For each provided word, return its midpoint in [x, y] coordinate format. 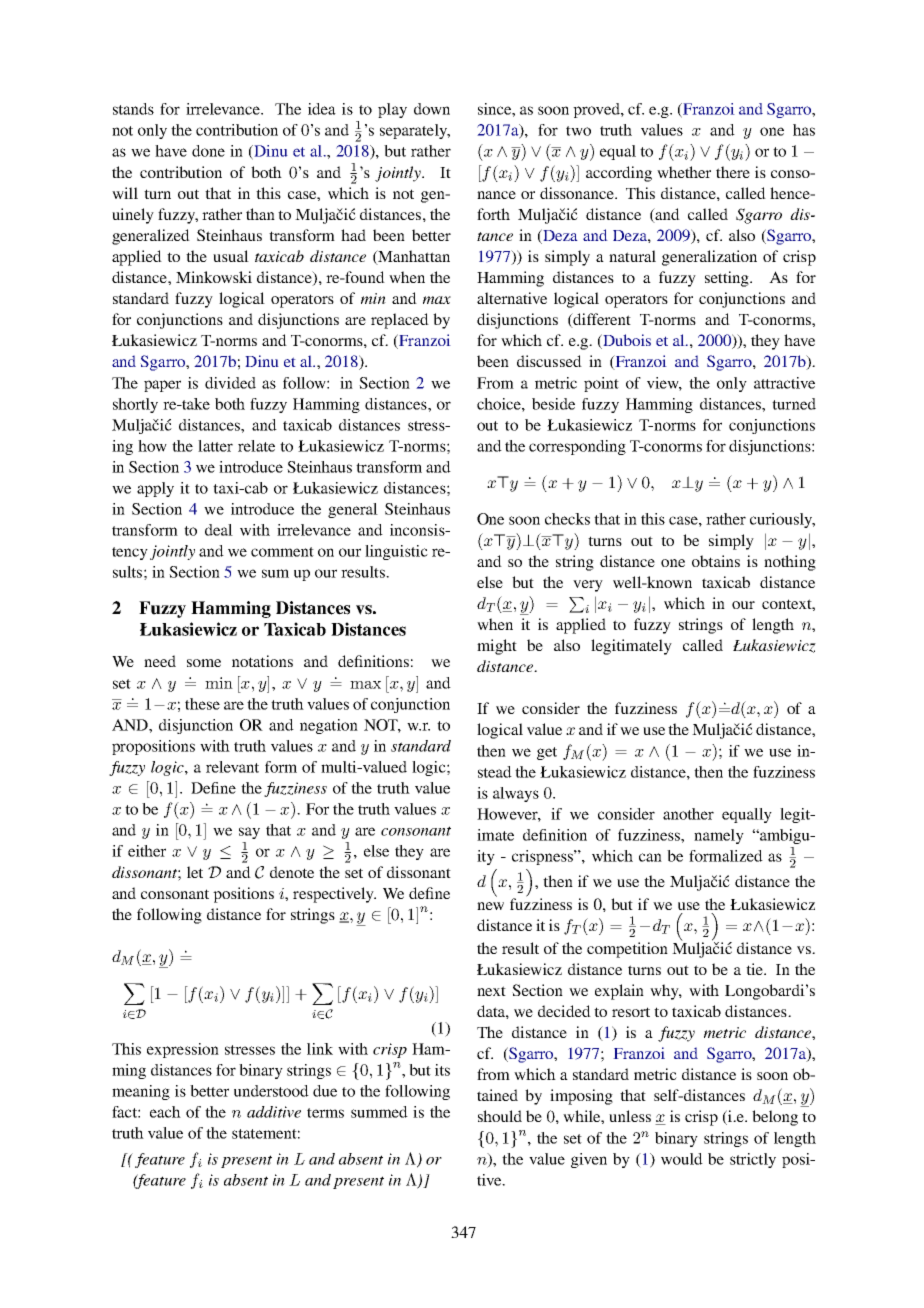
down [432, 109]
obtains [716, 561]
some [204, 663]
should [500, 1116]
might [497, 647]
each [165, 1112]
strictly [753, 1160]
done [208, 151]
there [733, 172]
